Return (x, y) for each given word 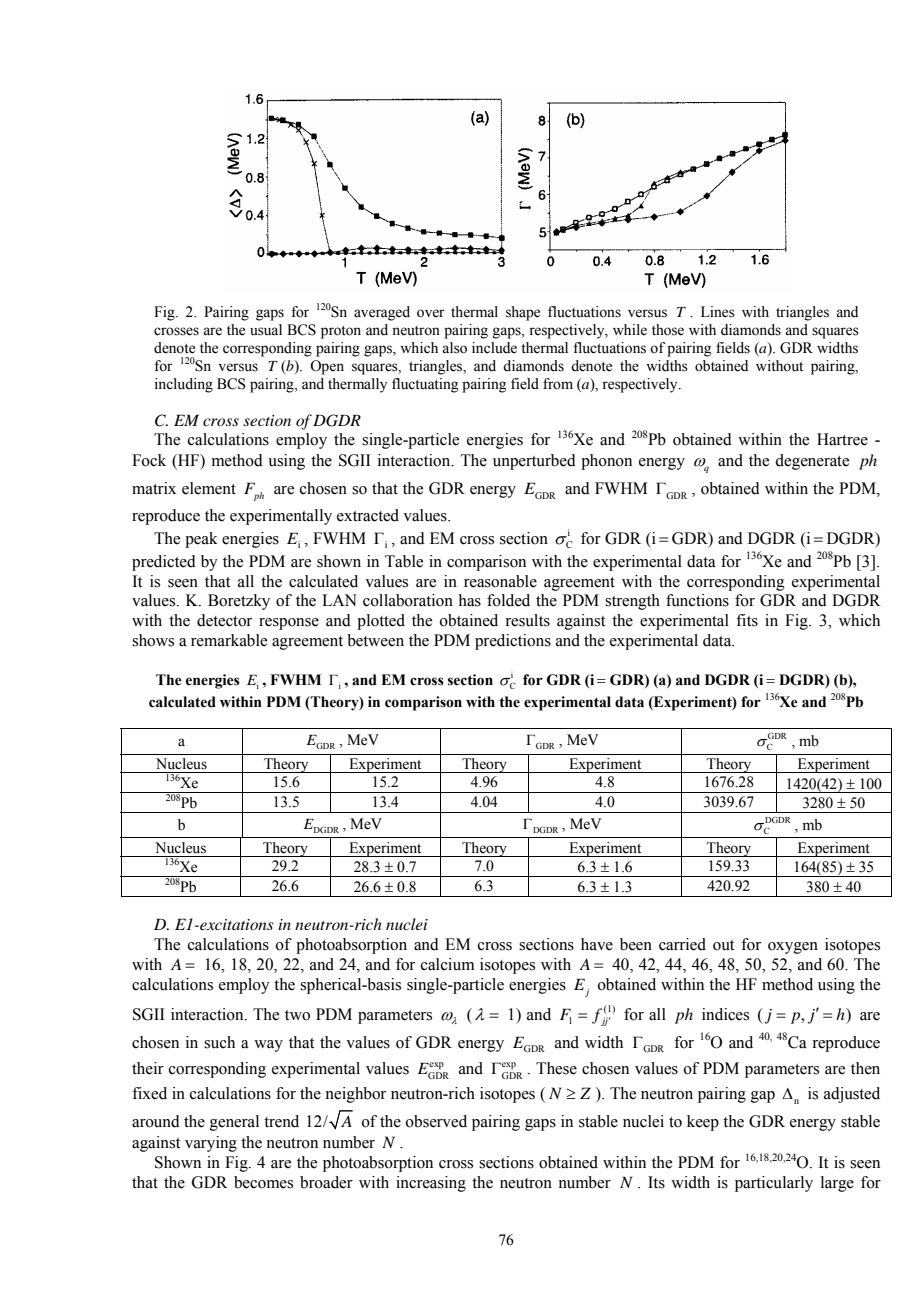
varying (211, 1144)
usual (266, 330)
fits (747, 620)
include (494, 348)
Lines (718, 312)
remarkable (229, 640)
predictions (513, 642)
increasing (431, 1184)
